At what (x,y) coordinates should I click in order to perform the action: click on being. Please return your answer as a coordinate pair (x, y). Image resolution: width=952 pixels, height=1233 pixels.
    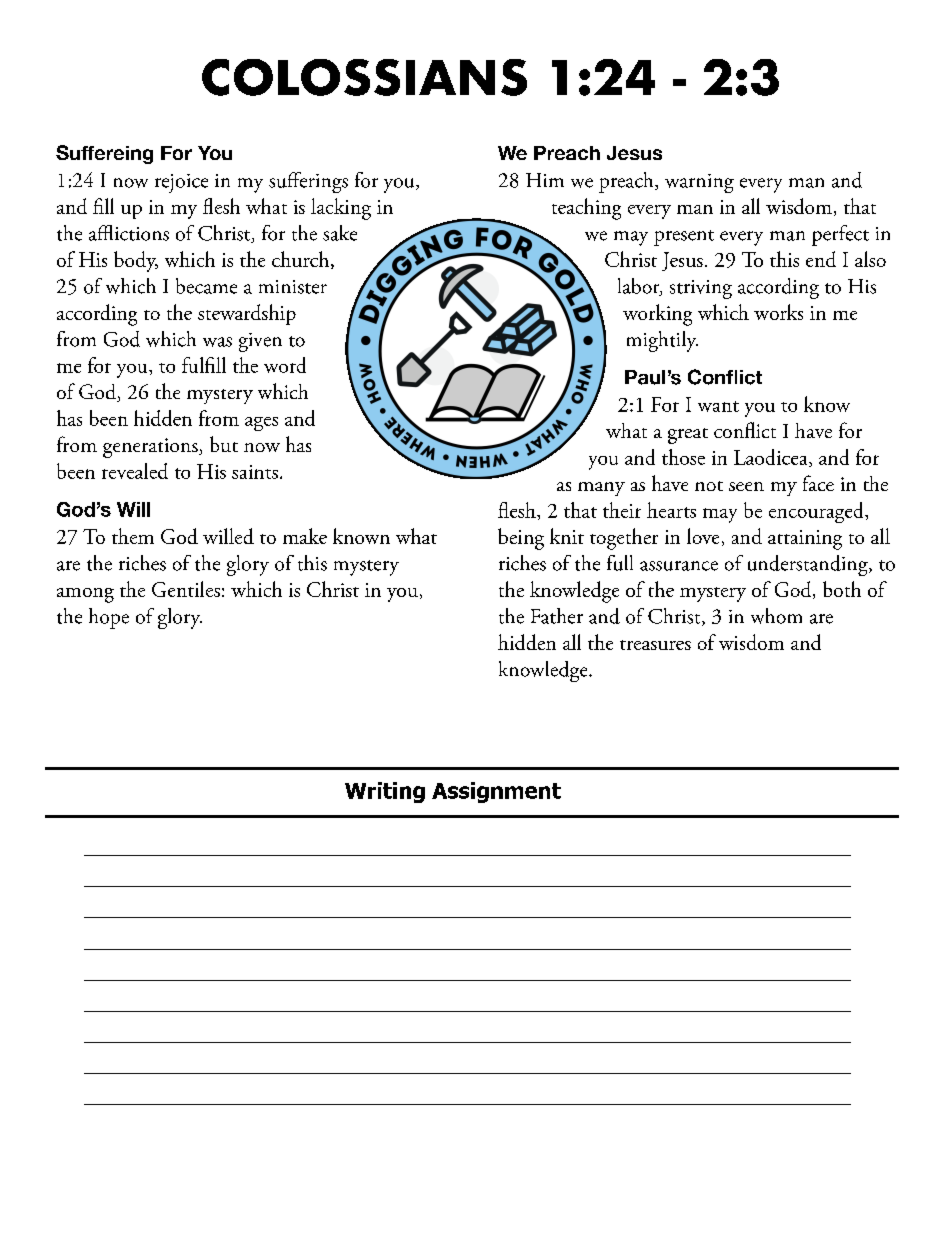
    Looking at the image, I should click on (521, 539).
